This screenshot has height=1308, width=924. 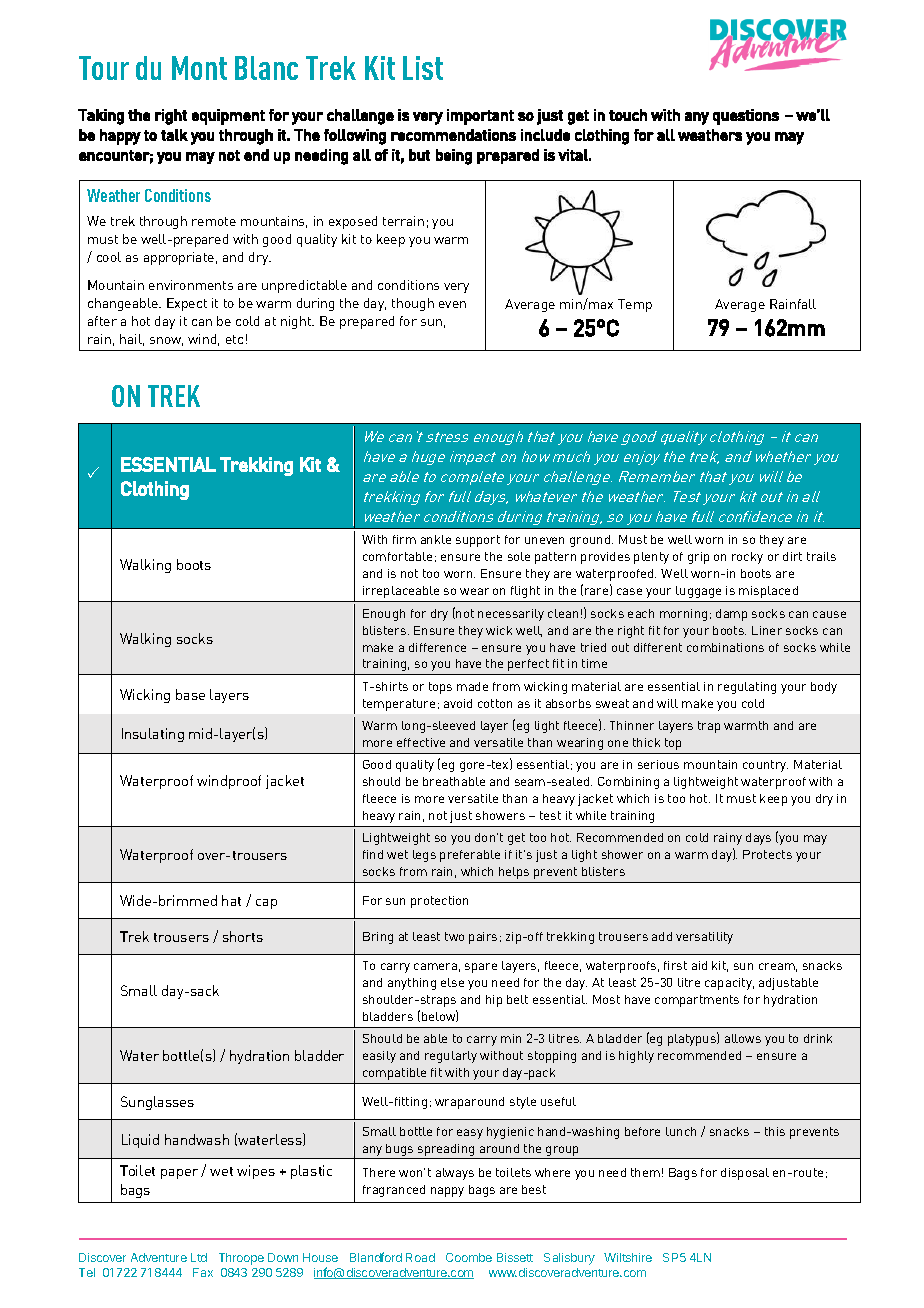 What do you see at coordinates (166, 341) in the screenshot?
I see `snow` at bounding box center [166, 341].
